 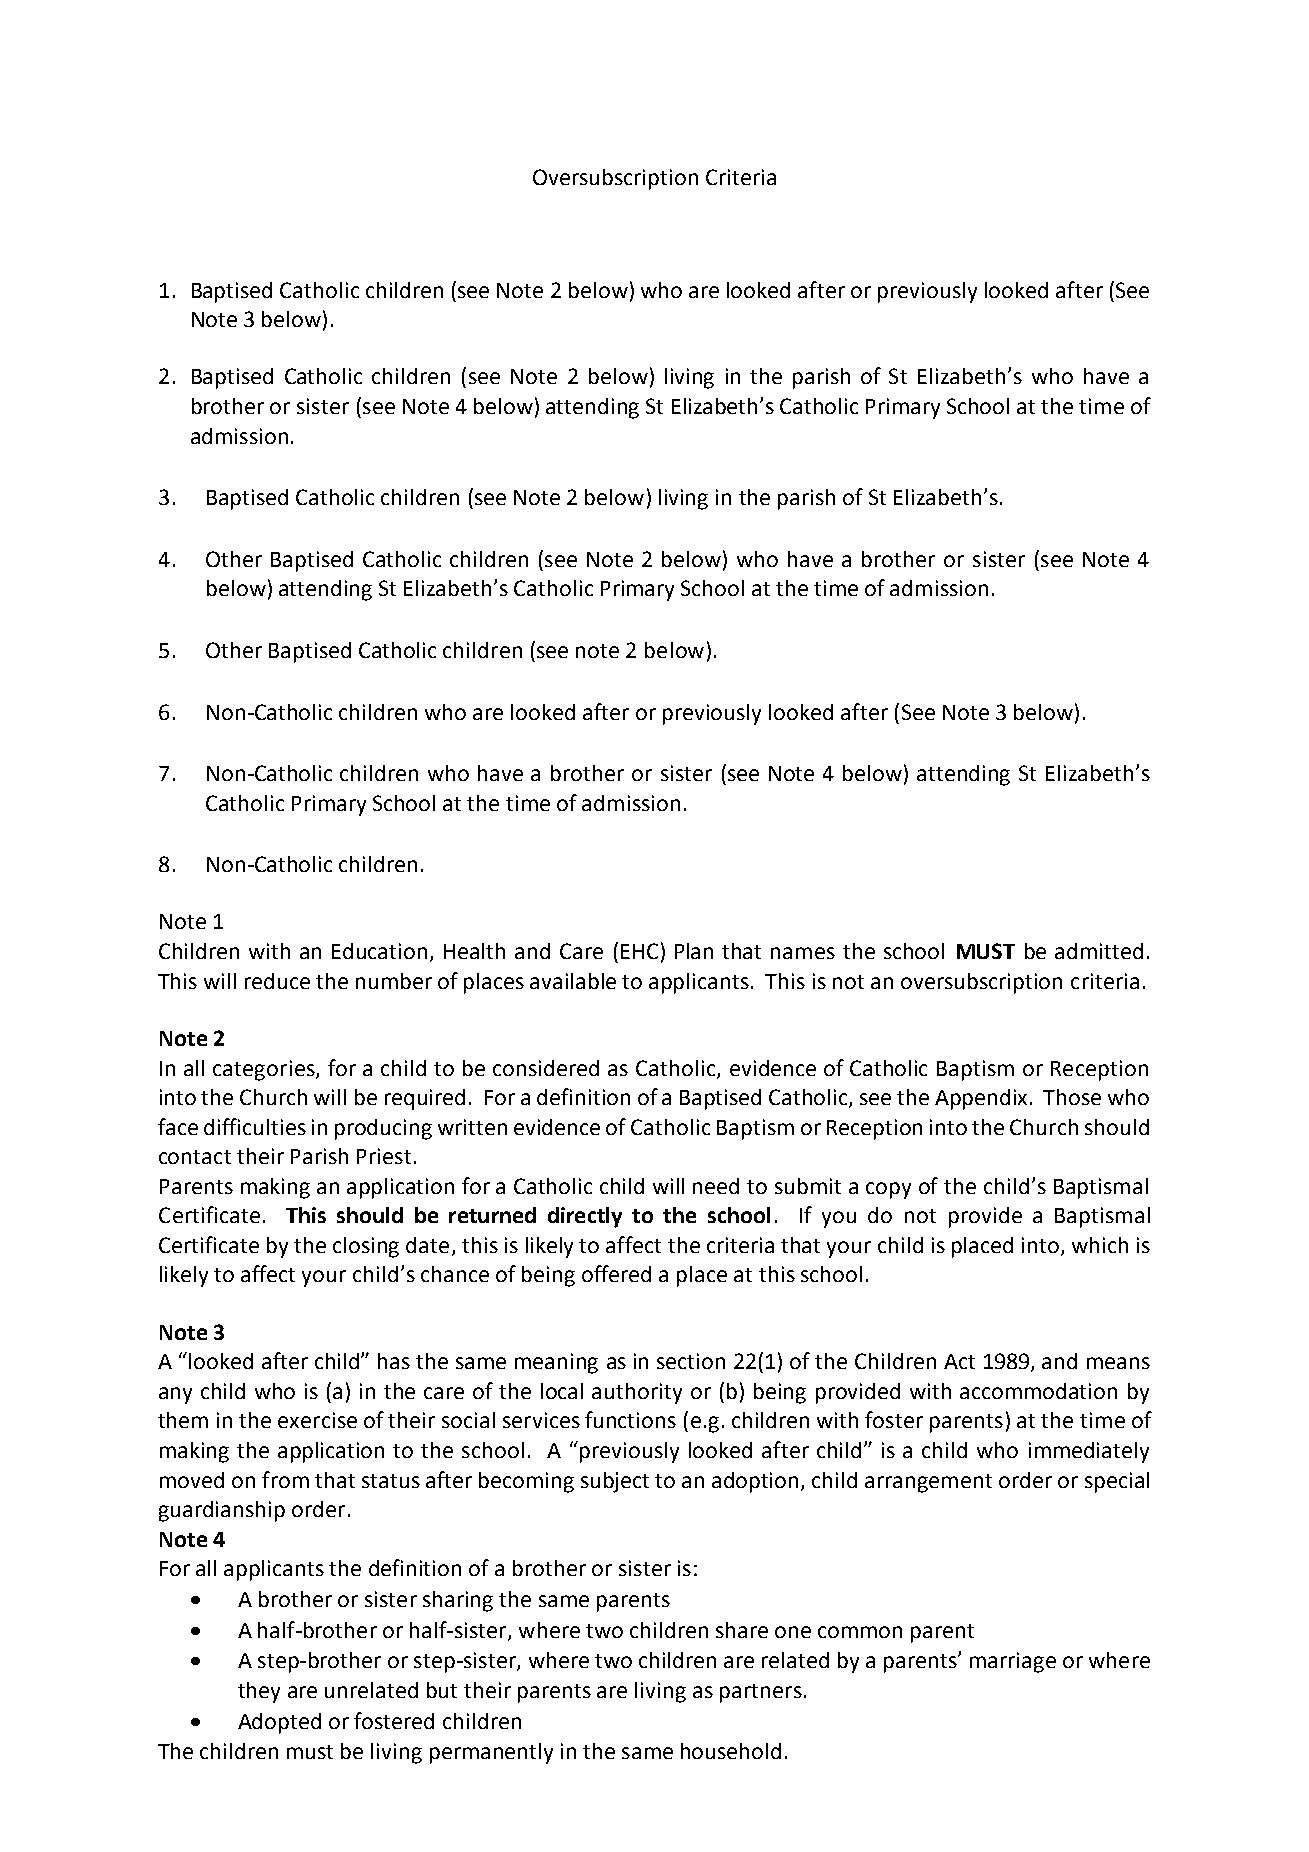 What do you see at coordinates (691, 1361) in the image?
I see `section` at bounding box center [691, 1361].
